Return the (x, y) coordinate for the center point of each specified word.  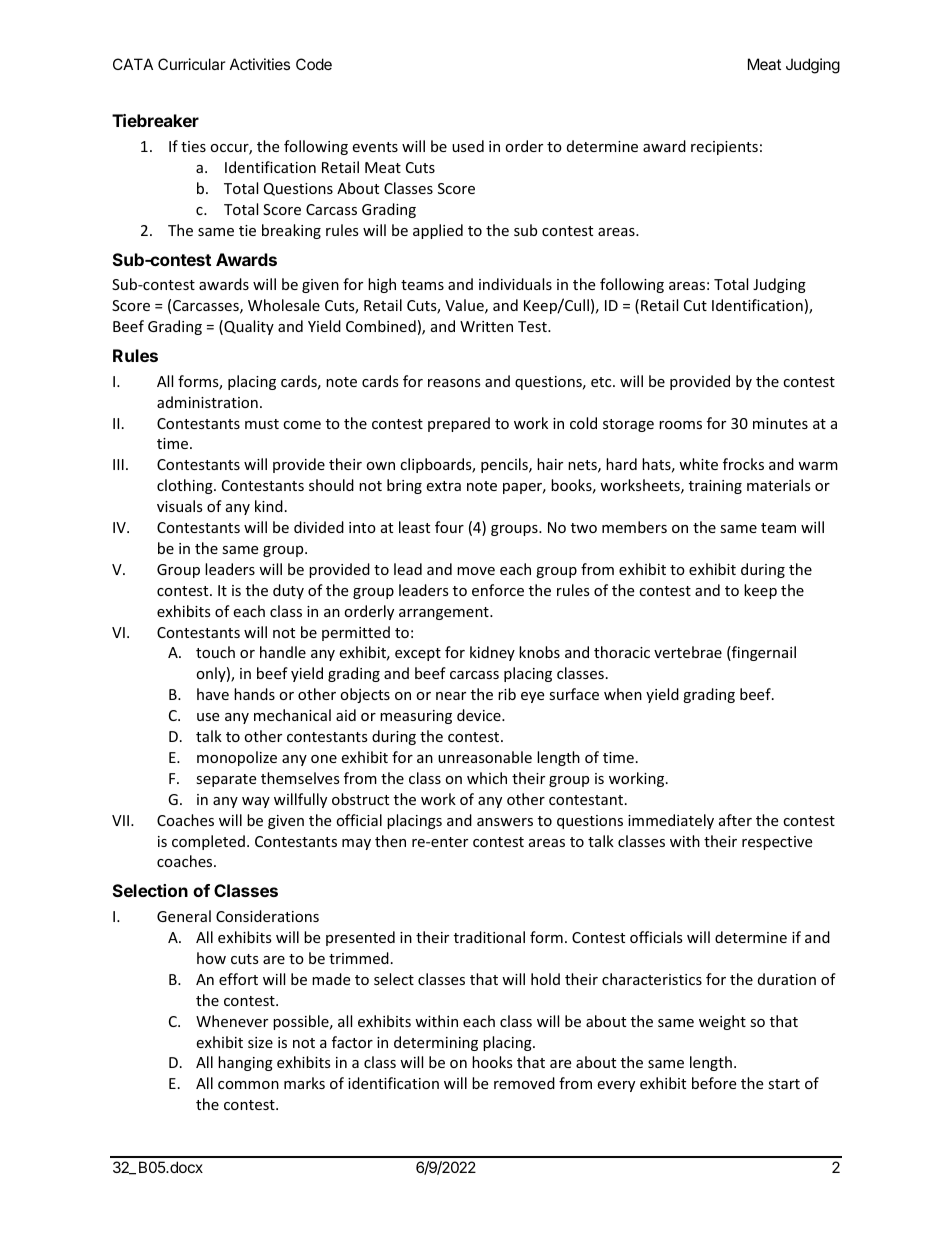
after (735, 820)
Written (486, 326)
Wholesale (284, 305)
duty (288, 591)
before (714, 1083)
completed (208, 842)
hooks (492, 1062)
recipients (724, 148)
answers (505, 822)
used (468, 146)
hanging (245, 1063)
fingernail (763, 653)
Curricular (192, 64)
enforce (498, 590)
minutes (780, 423)
